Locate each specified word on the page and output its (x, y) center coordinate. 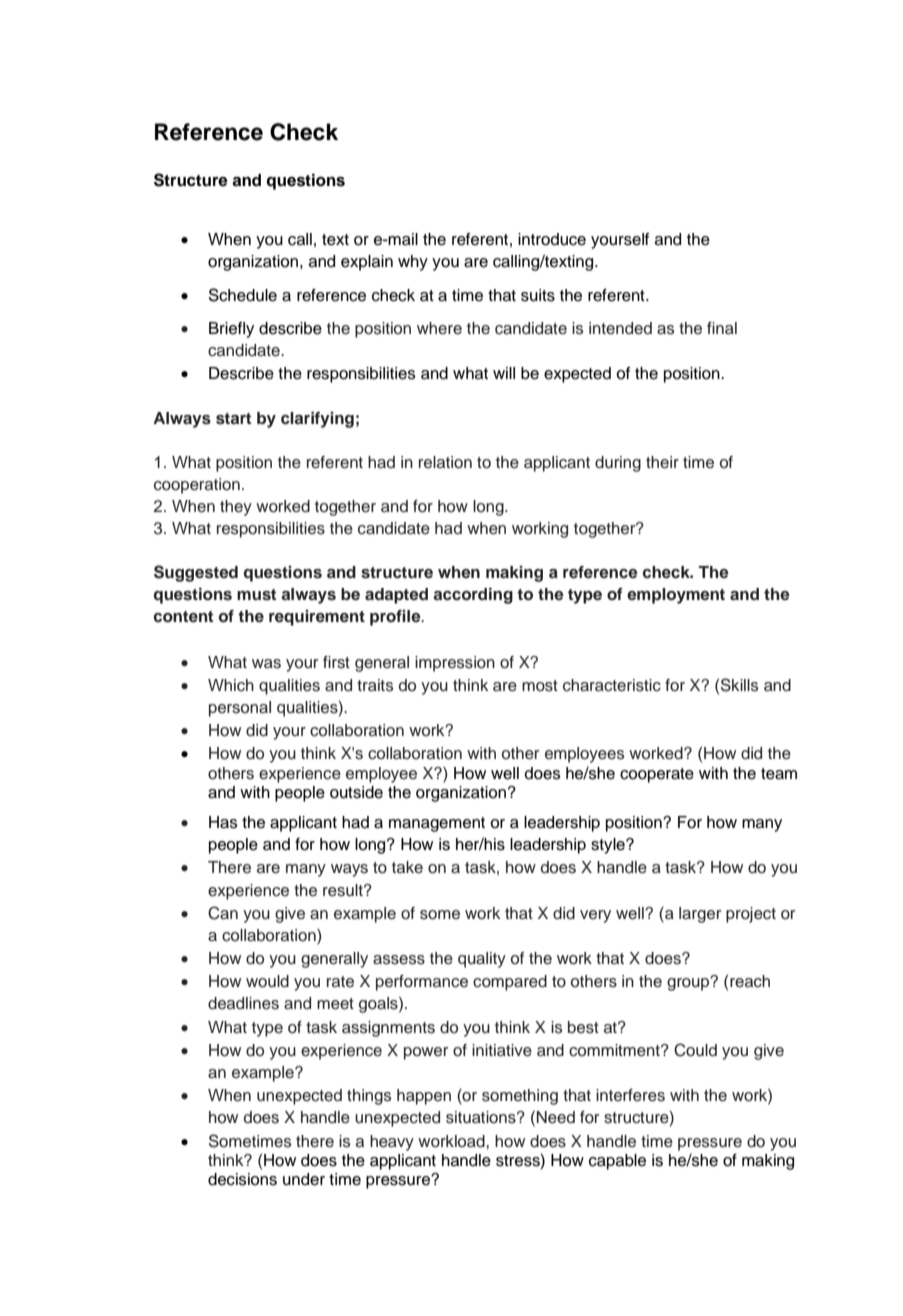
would (267, 981)
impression (455, 664)
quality (482, 960)
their (662, 462)
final (722, 328)
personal (240, 709)
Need (556, 1117)
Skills (739, 685)
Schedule (243, 295)
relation (445, 462)
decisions (242, 1179)
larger (700, 915)
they (236, 508)
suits (538, 295)
